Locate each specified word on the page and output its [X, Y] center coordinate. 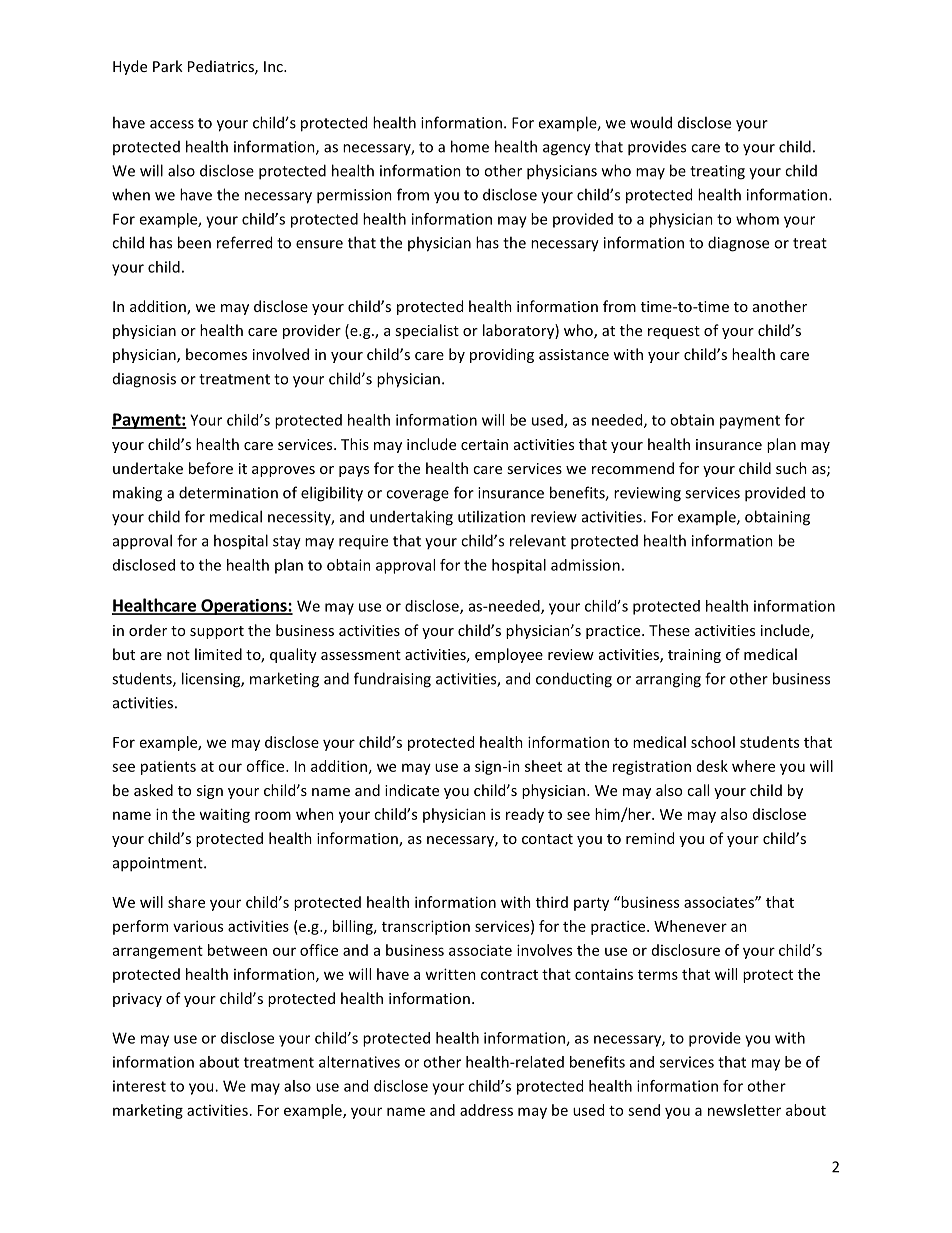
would [651, 122]
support [217, 632]
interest [139, 1086]
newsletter [744, 1110]
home [470, 146]
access [172, 124]
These [669, 630]
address [486, 1110]
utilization [491, 516]
